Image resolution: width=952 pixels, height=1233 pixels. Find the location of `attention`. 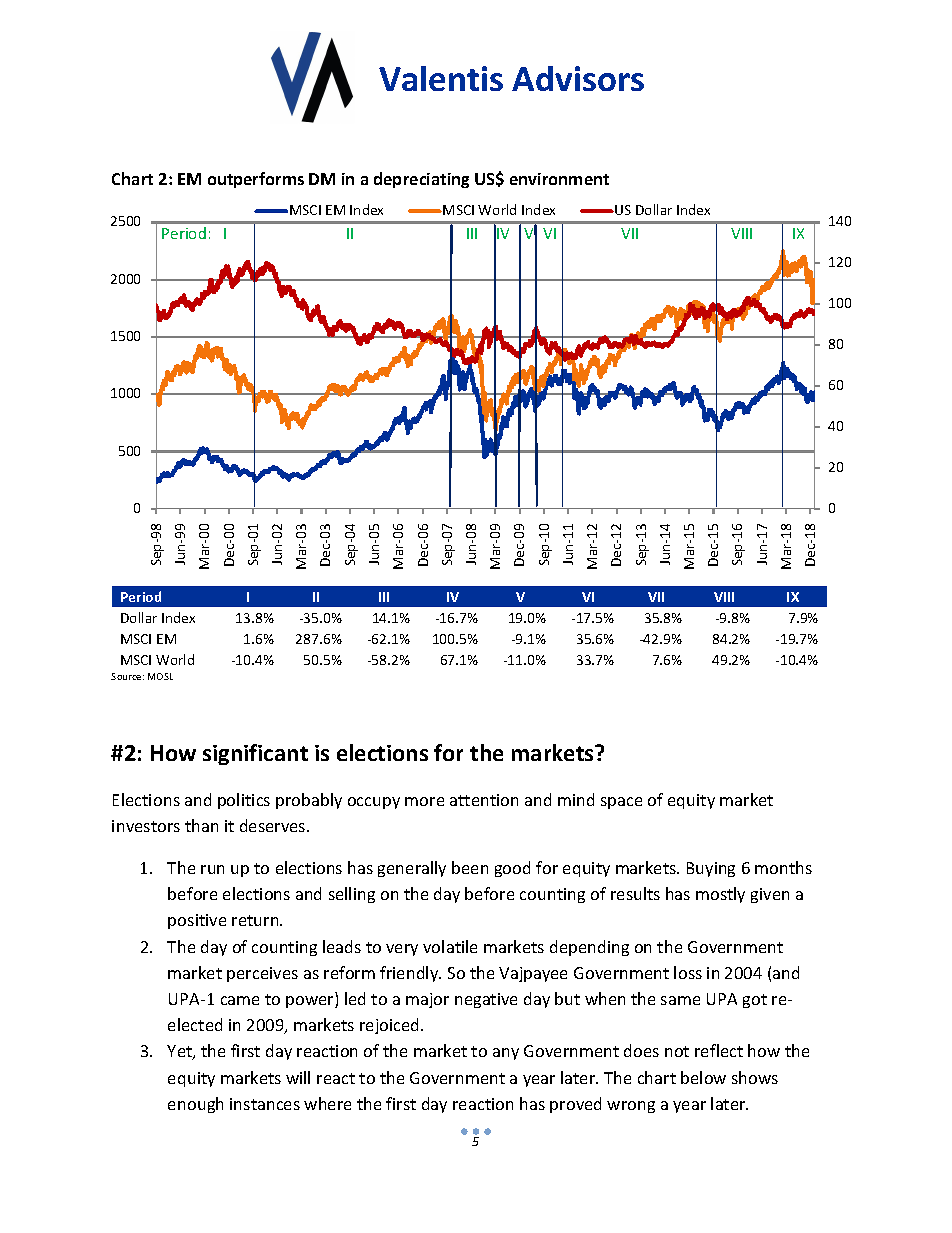

attention is located at coordinates (484, 800).
